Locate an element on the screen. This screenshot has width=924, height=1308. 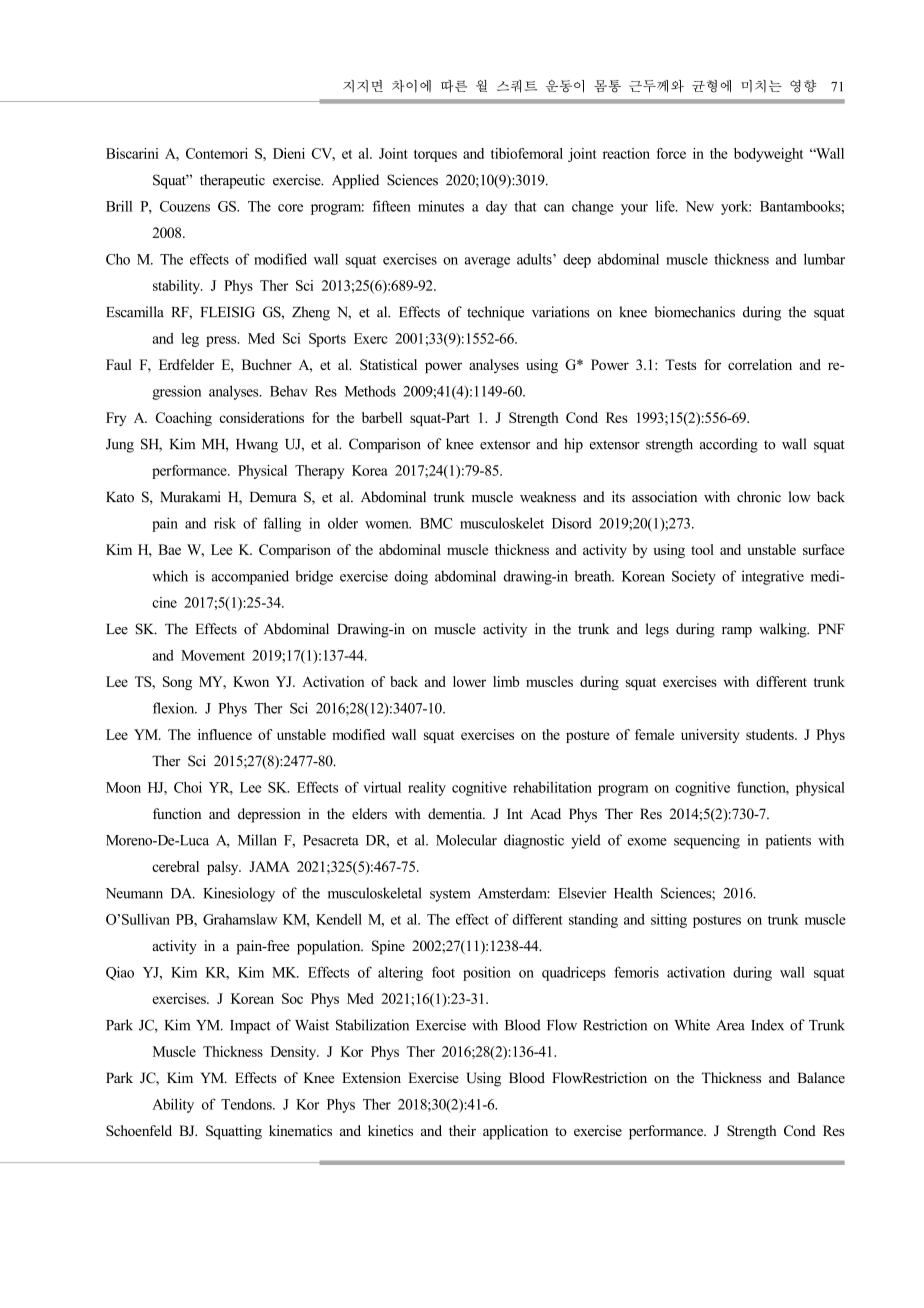
Brill is located at coordinates (119, 206).
